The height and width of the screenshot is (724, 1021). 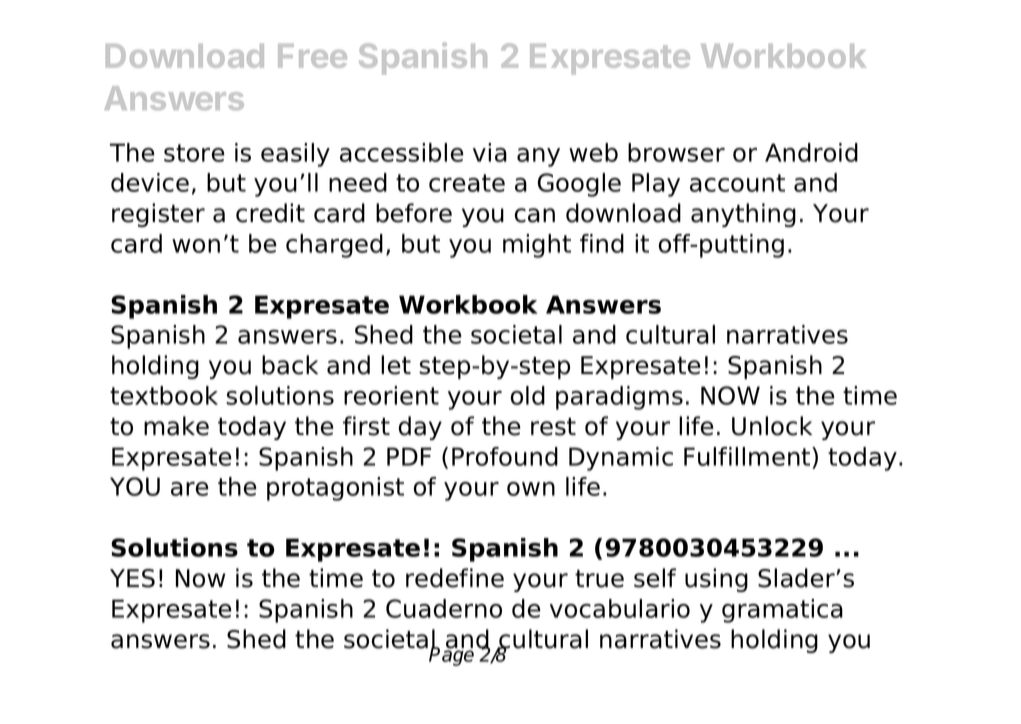 I want to click on YES, so click(x=132, y=578).
